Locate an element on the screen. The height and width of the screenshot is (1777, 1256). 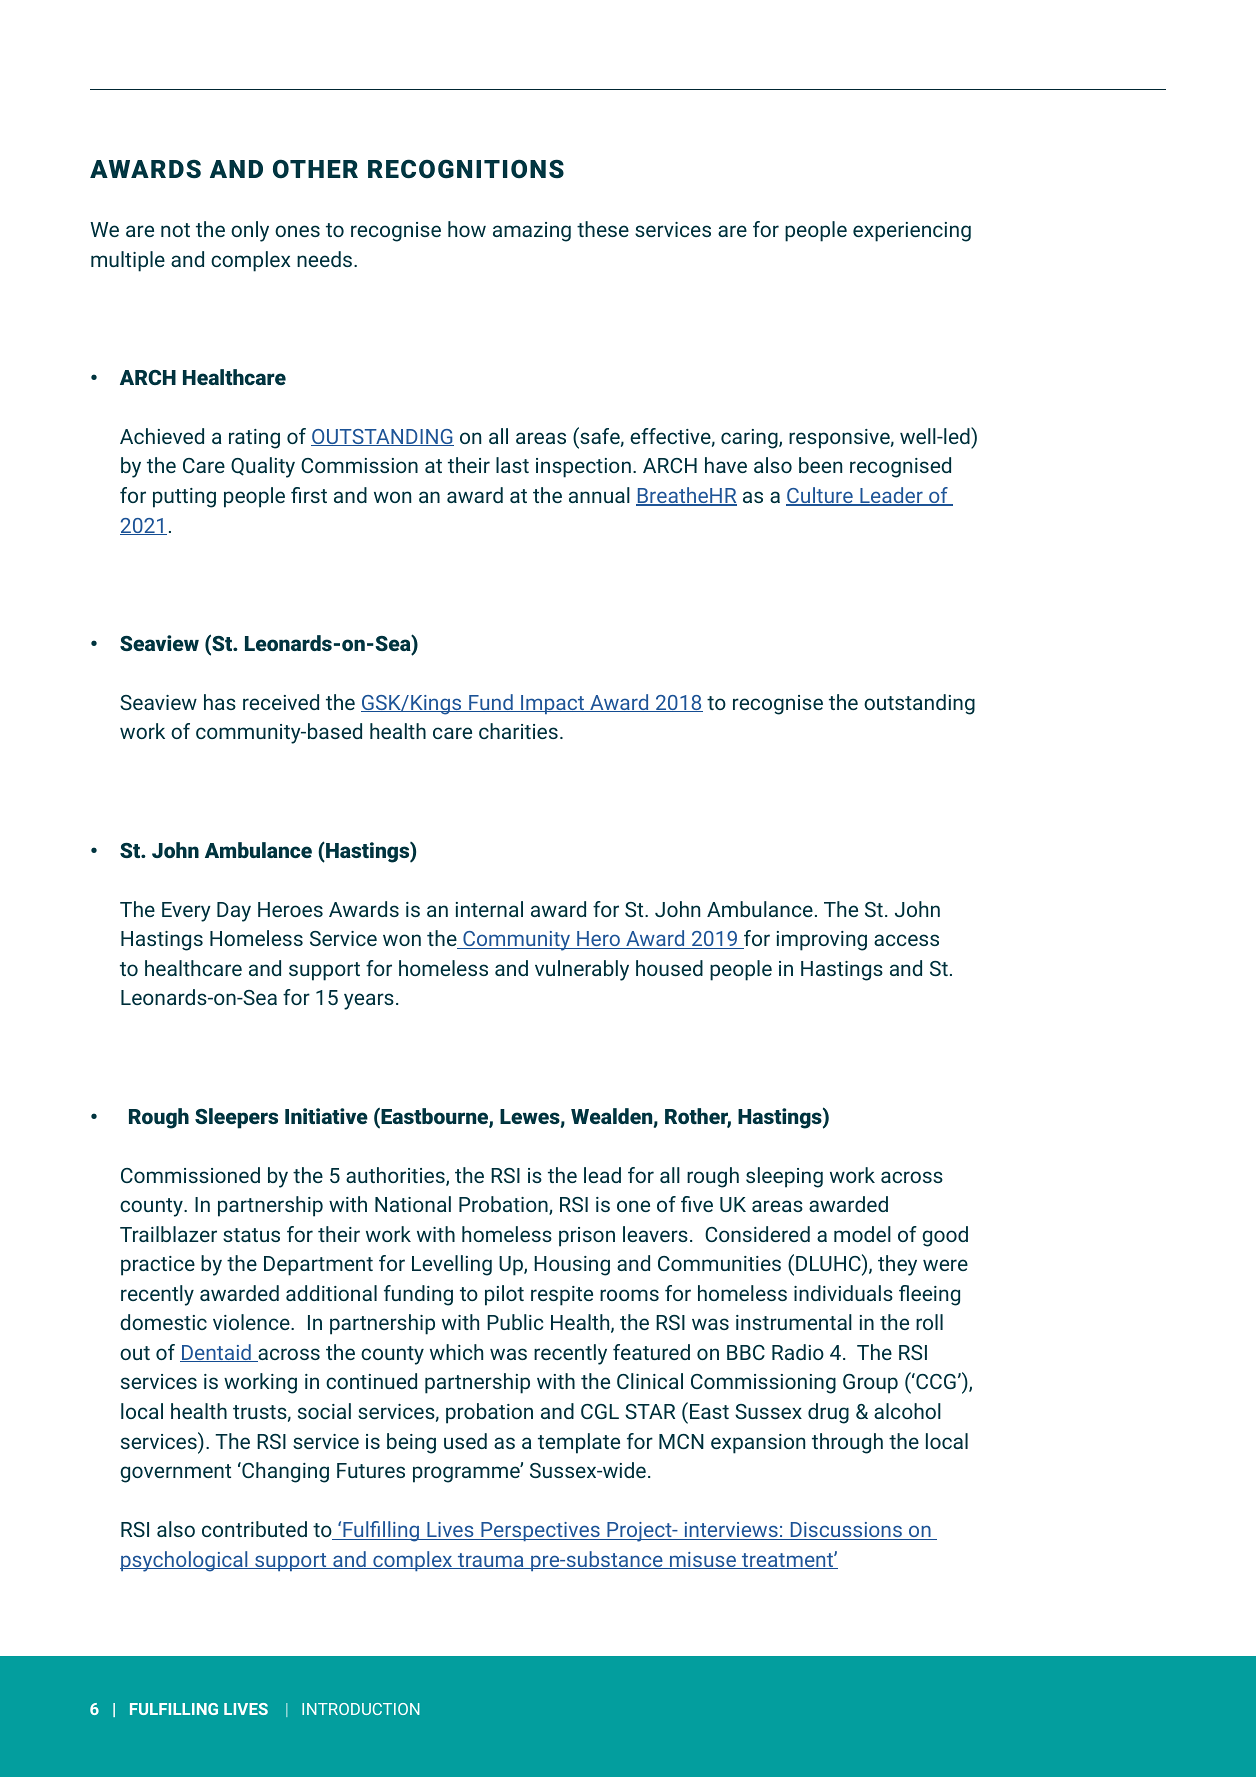
amazing is located at coordinates (532, 232).
